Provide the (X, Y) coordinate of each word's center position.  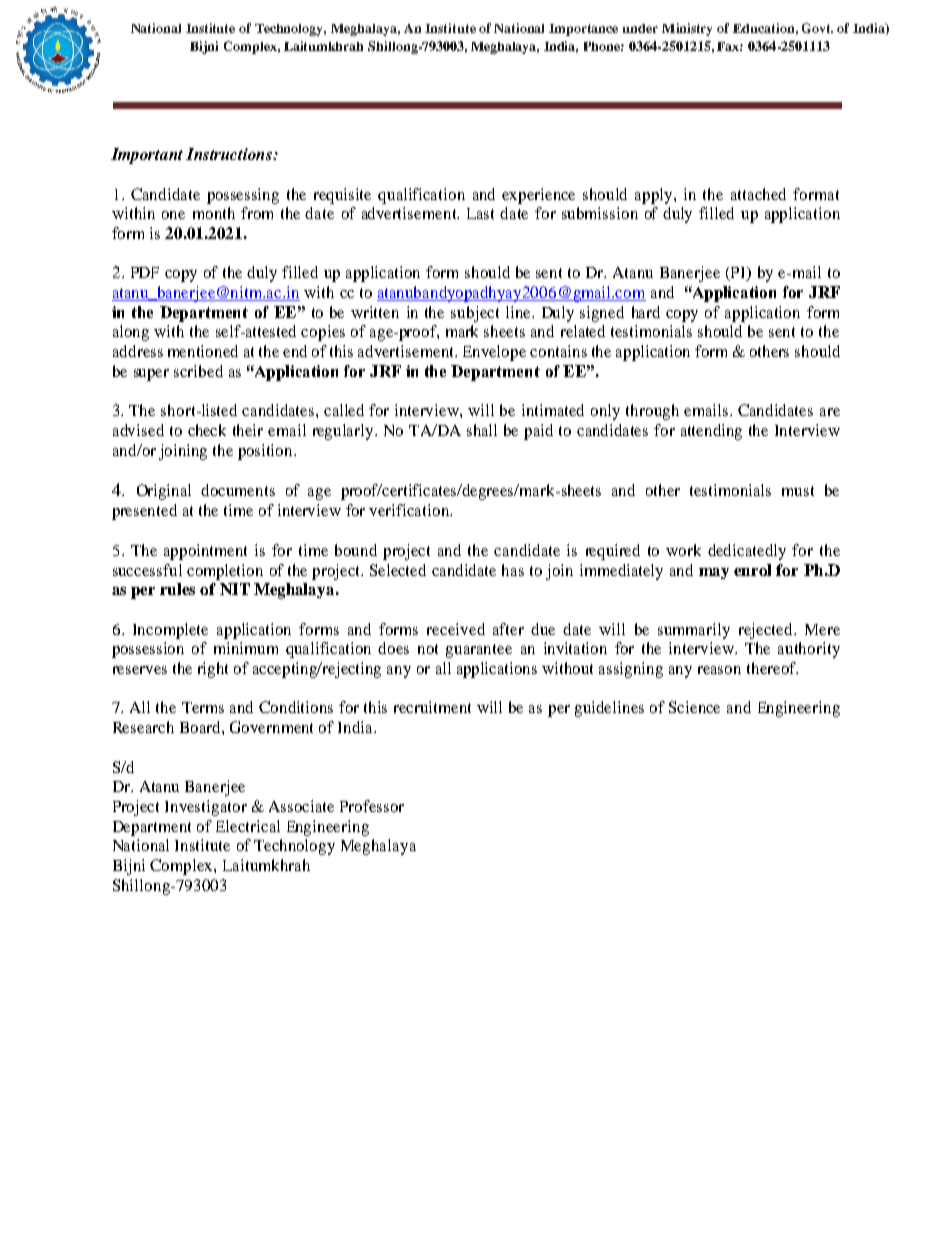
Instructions (230, 154)
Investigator (206, 808)
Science (694, 707)
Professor (372, 806)
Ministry (687, 29)
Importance (583, 30)
